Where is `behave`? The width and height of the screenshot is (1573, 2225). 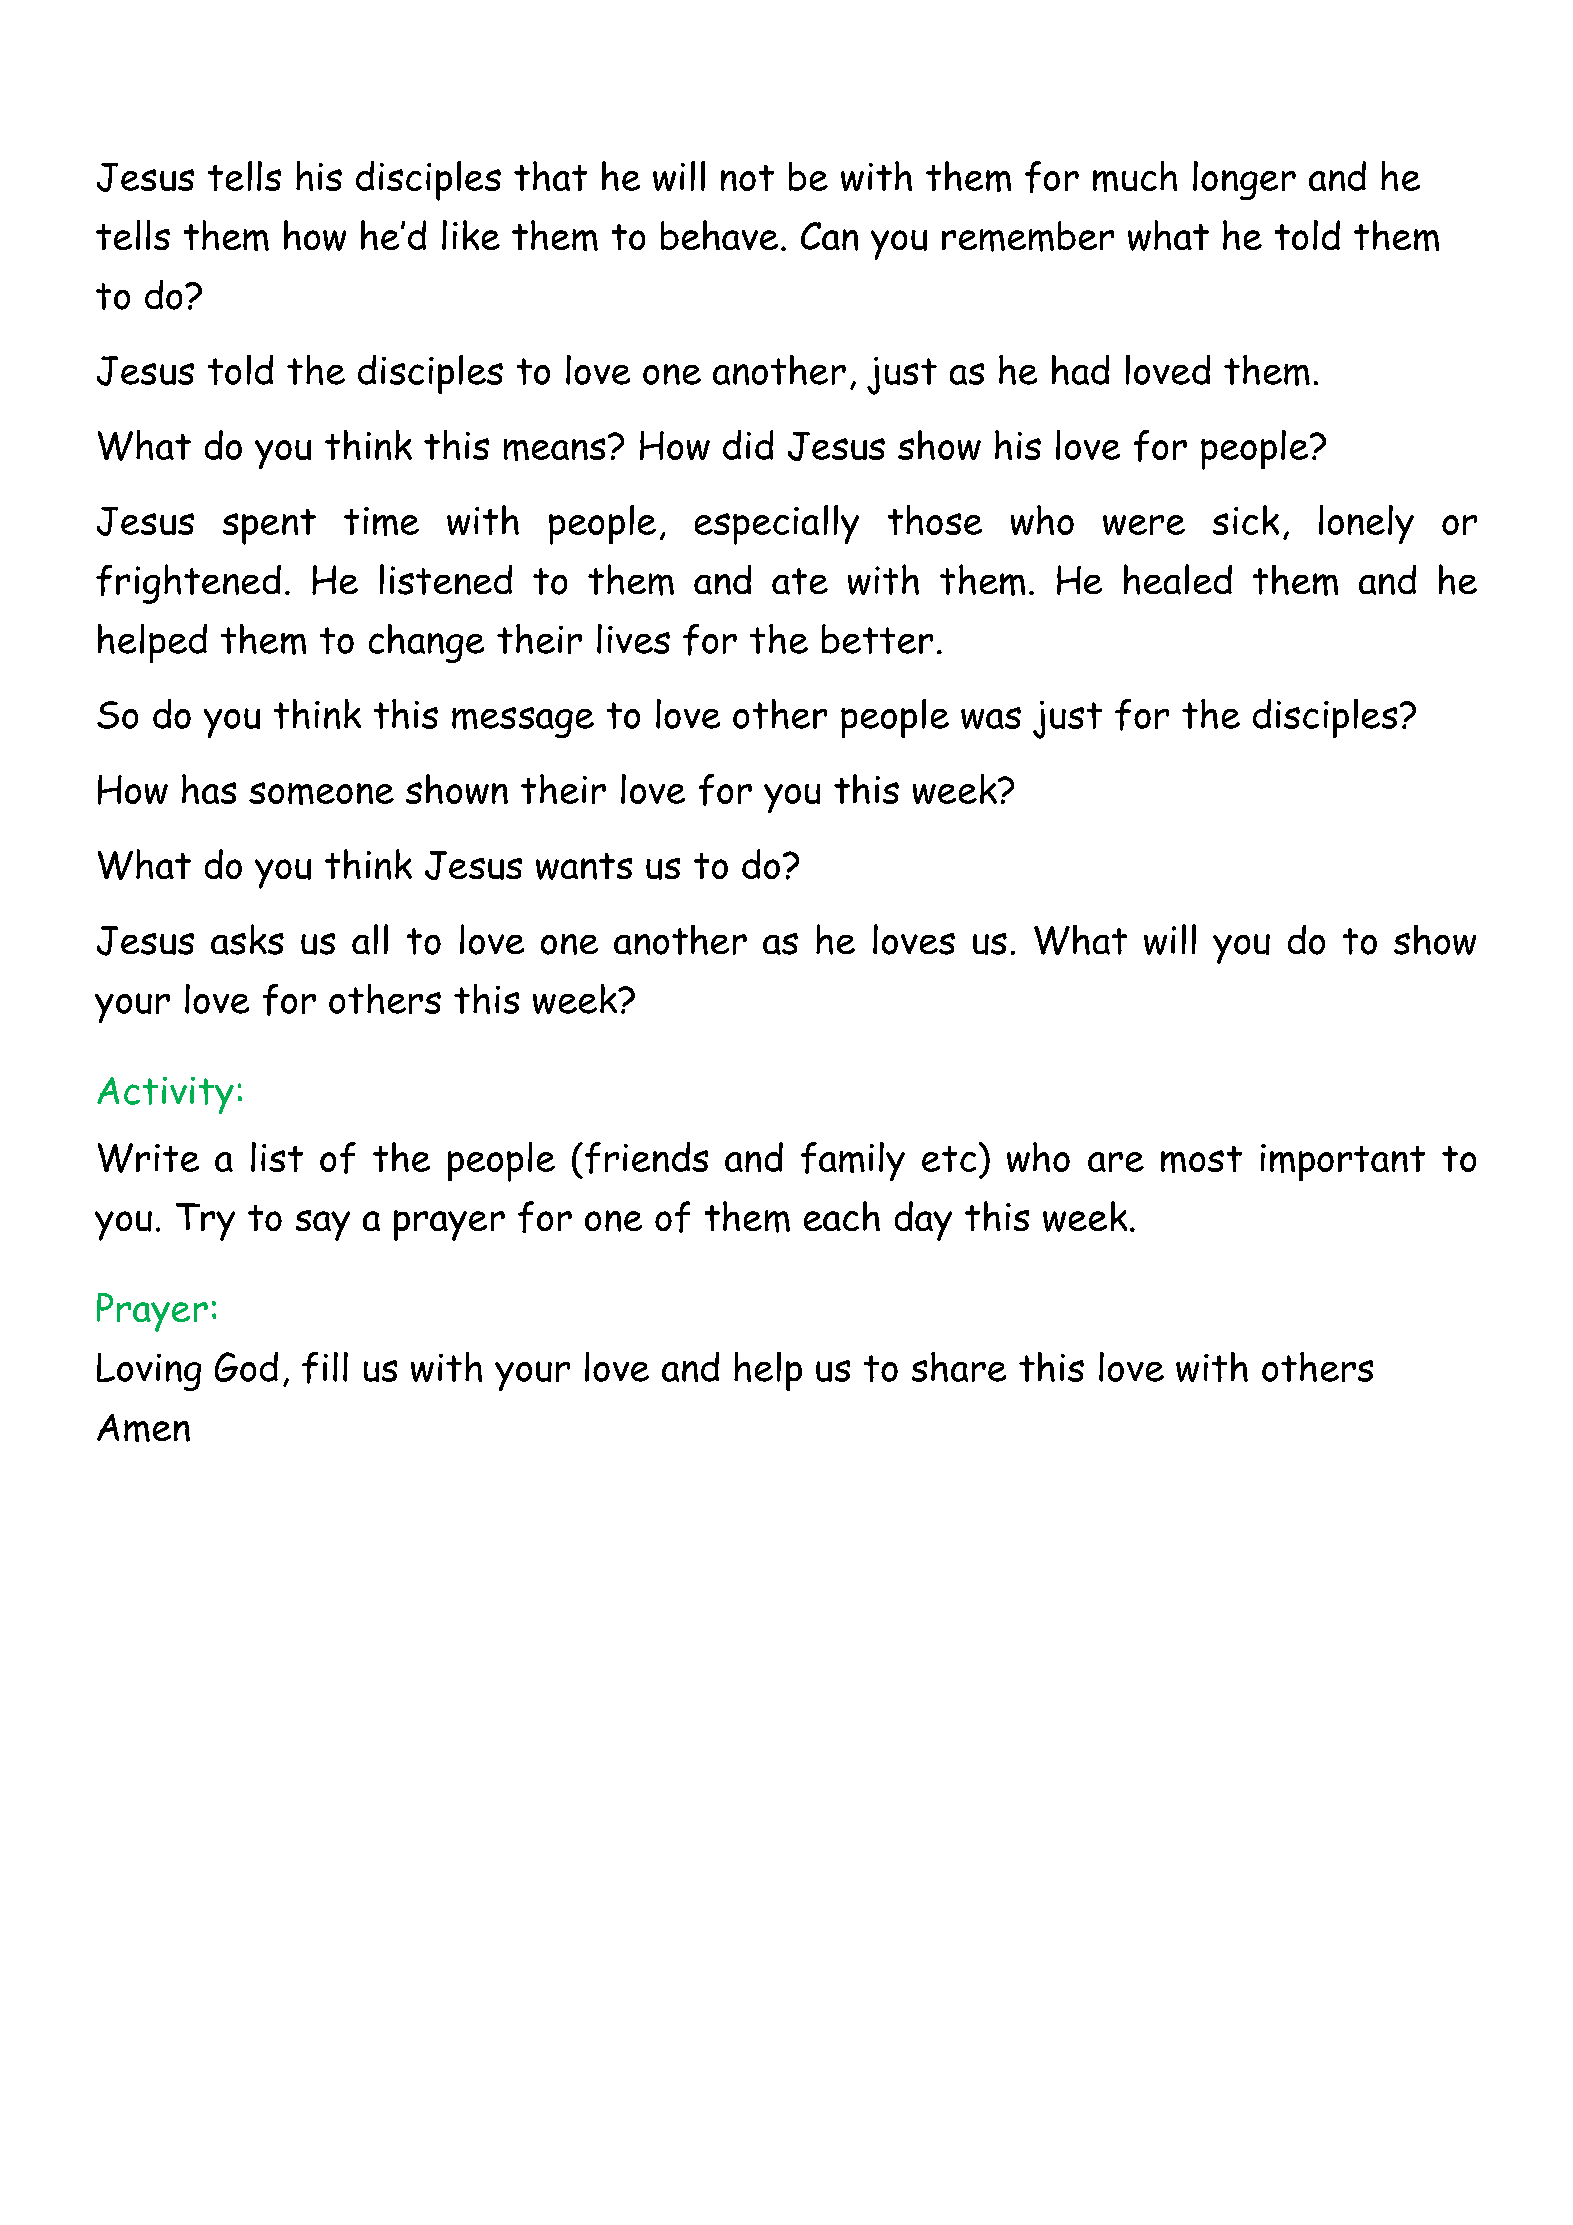 behave is located at coordinates (719, 235).
